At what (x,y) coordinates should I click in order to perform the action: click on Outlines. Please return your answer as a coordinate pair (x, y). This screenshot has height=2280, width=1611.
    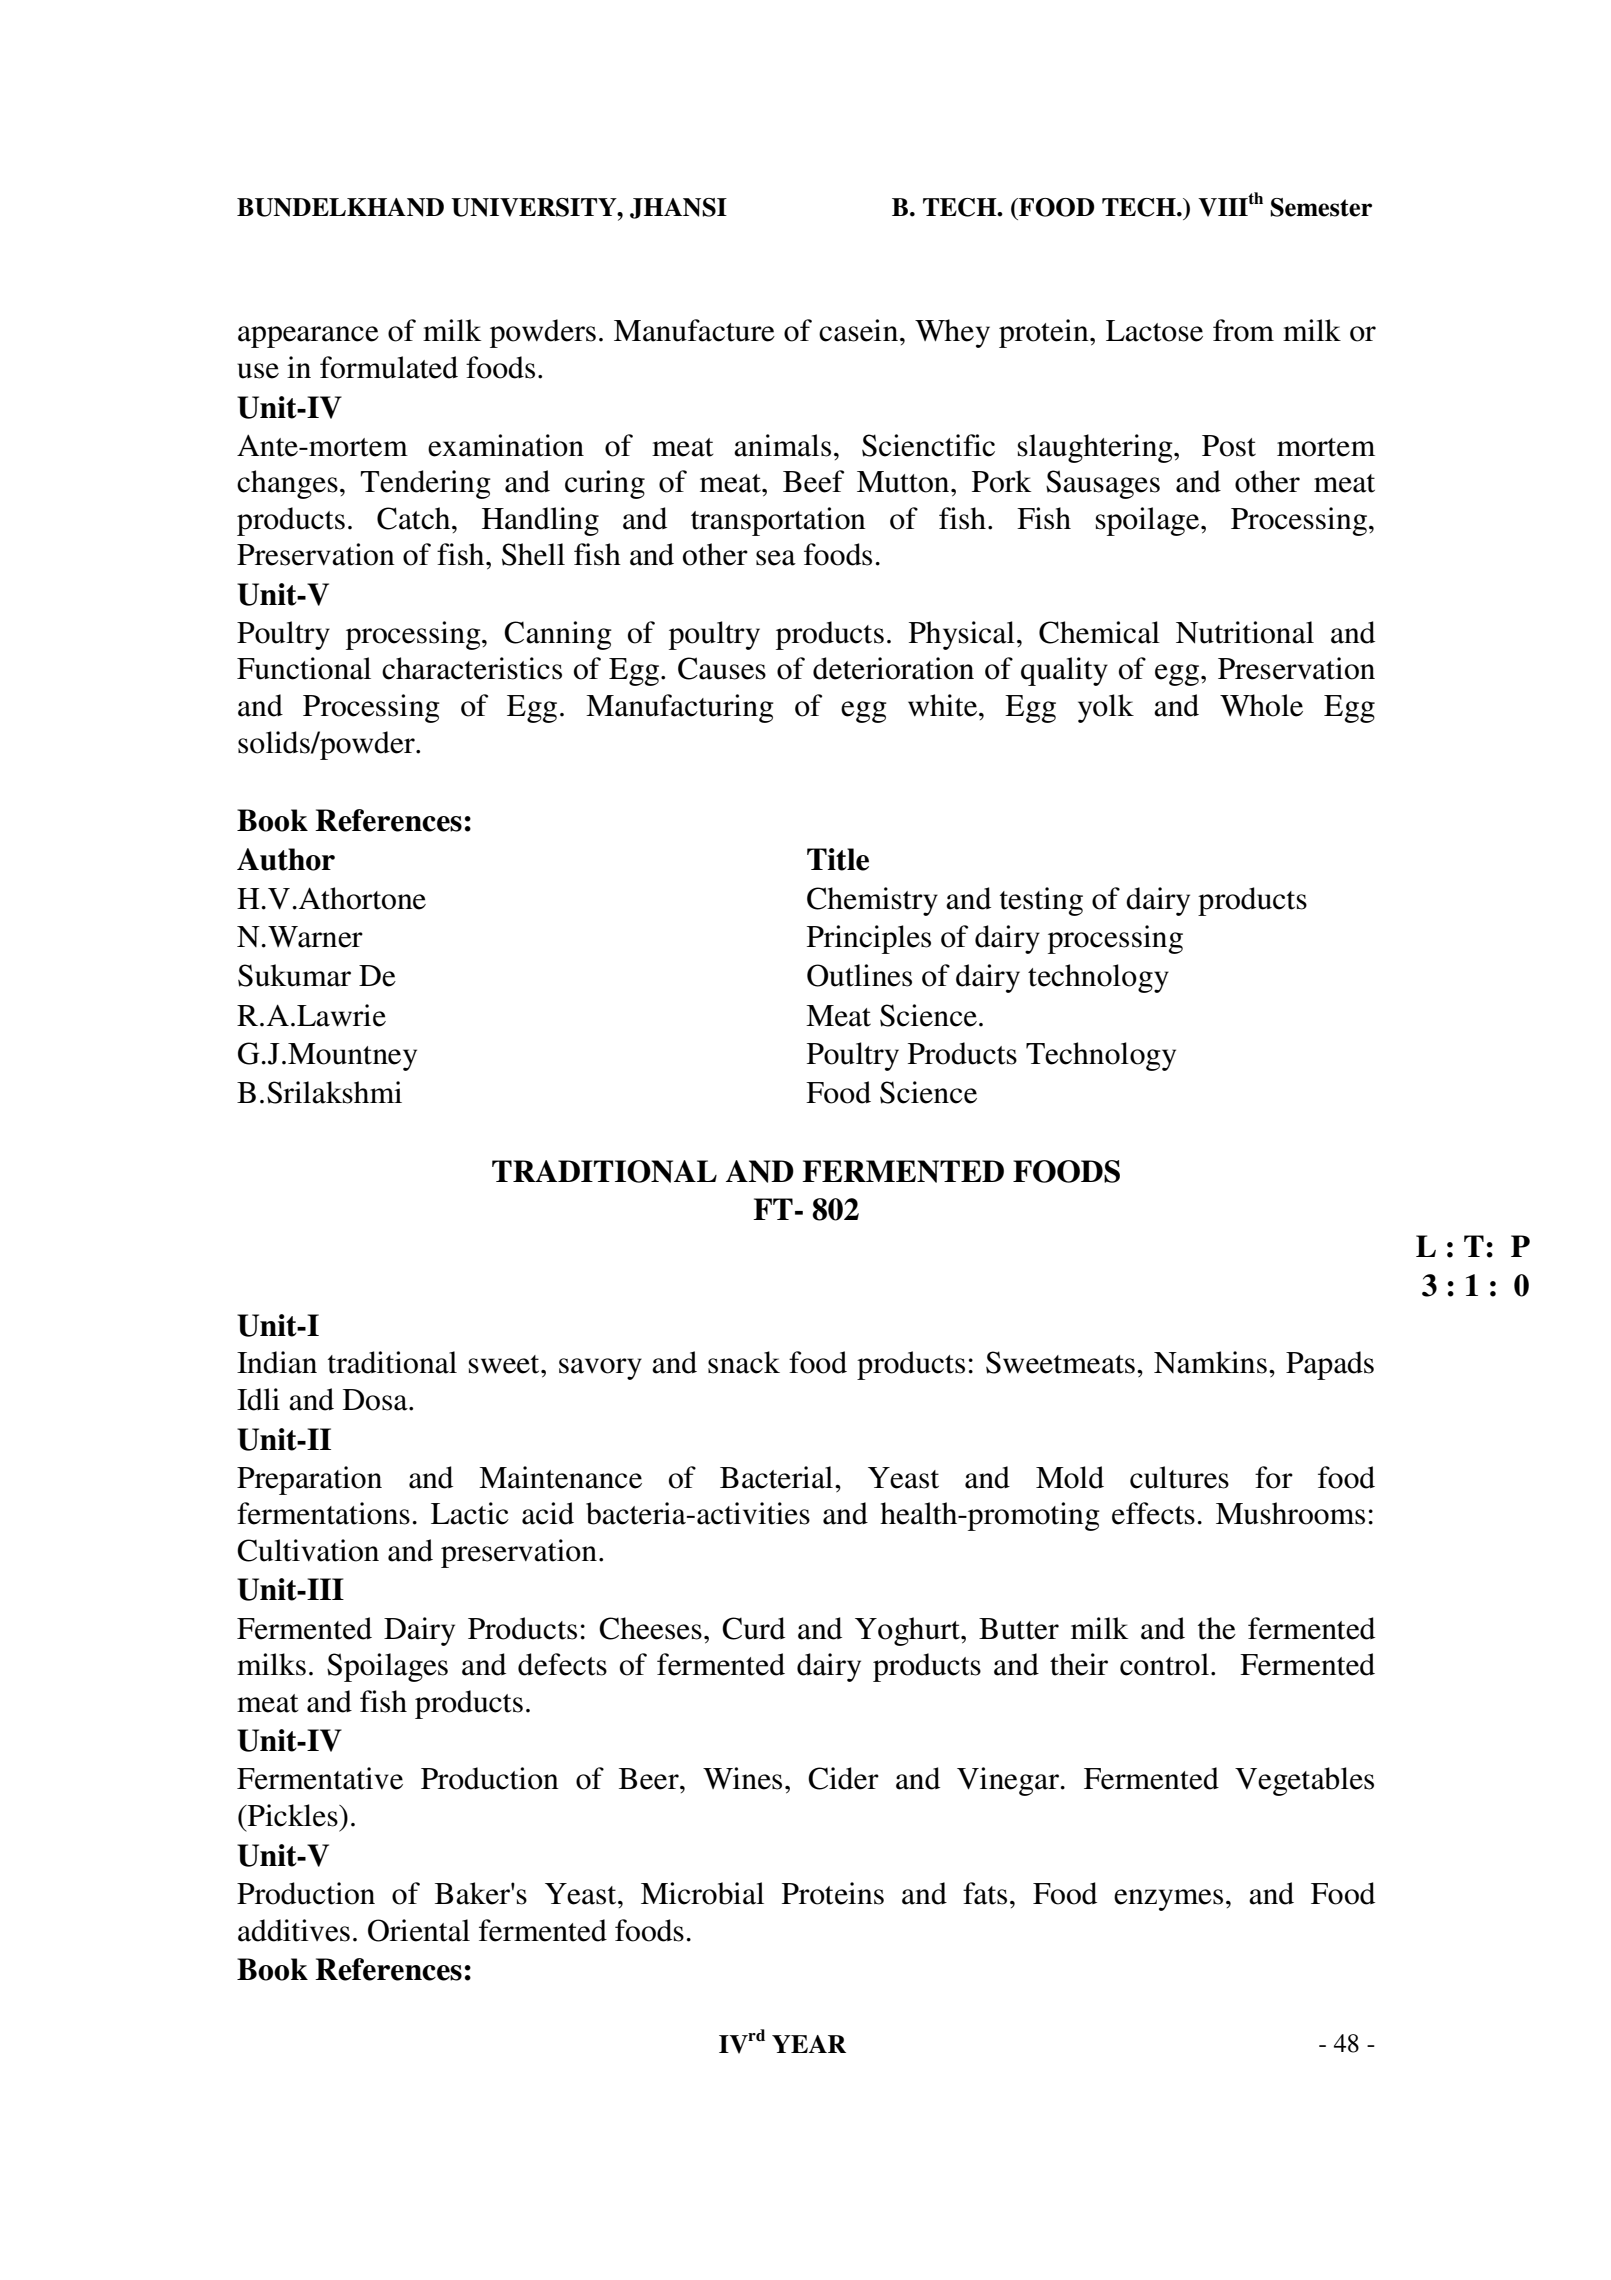
    Looking at the image, I should click on (859, 975).
